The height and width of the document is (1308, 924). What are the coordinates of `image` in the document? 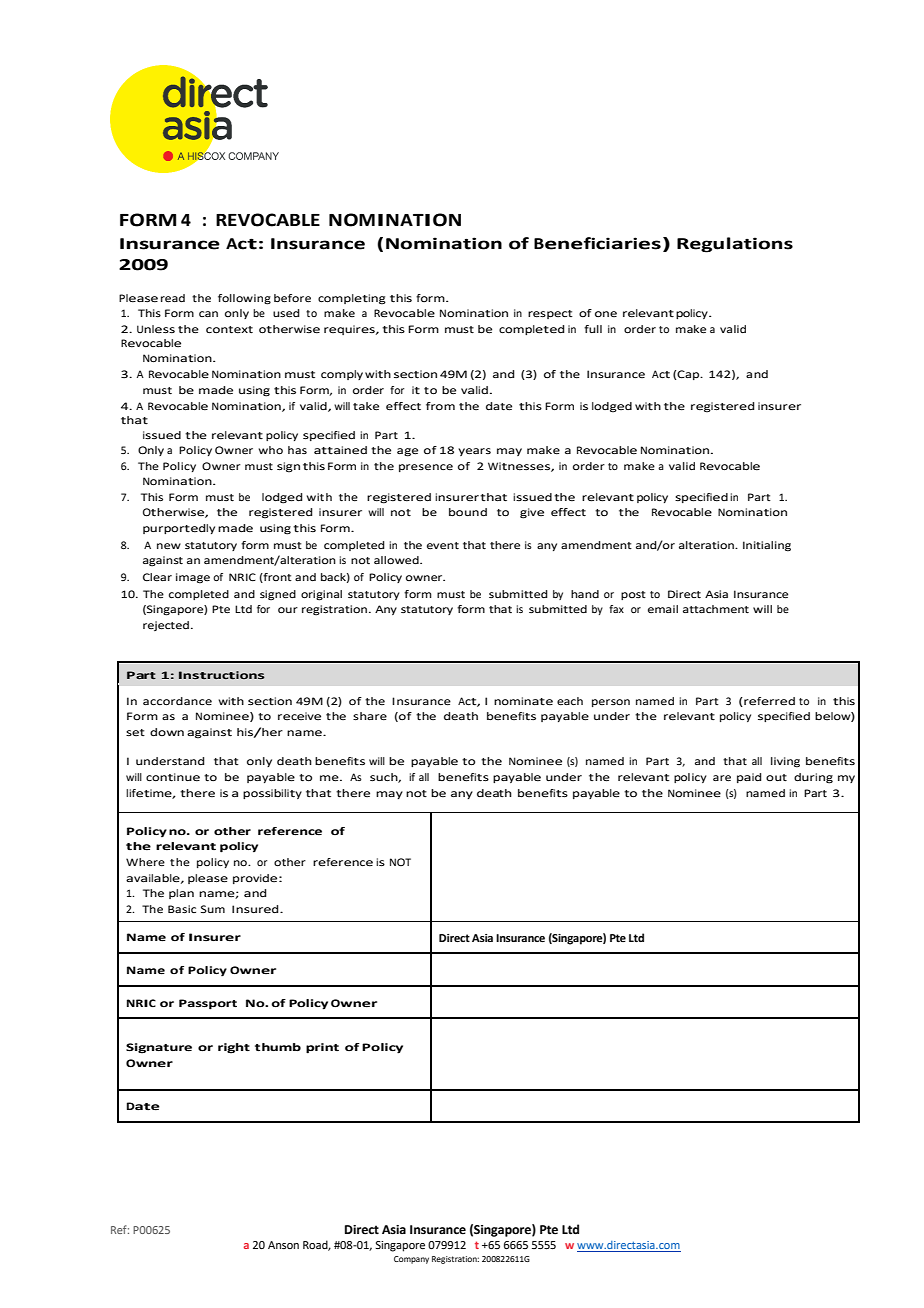 It's located at (193, 578).
